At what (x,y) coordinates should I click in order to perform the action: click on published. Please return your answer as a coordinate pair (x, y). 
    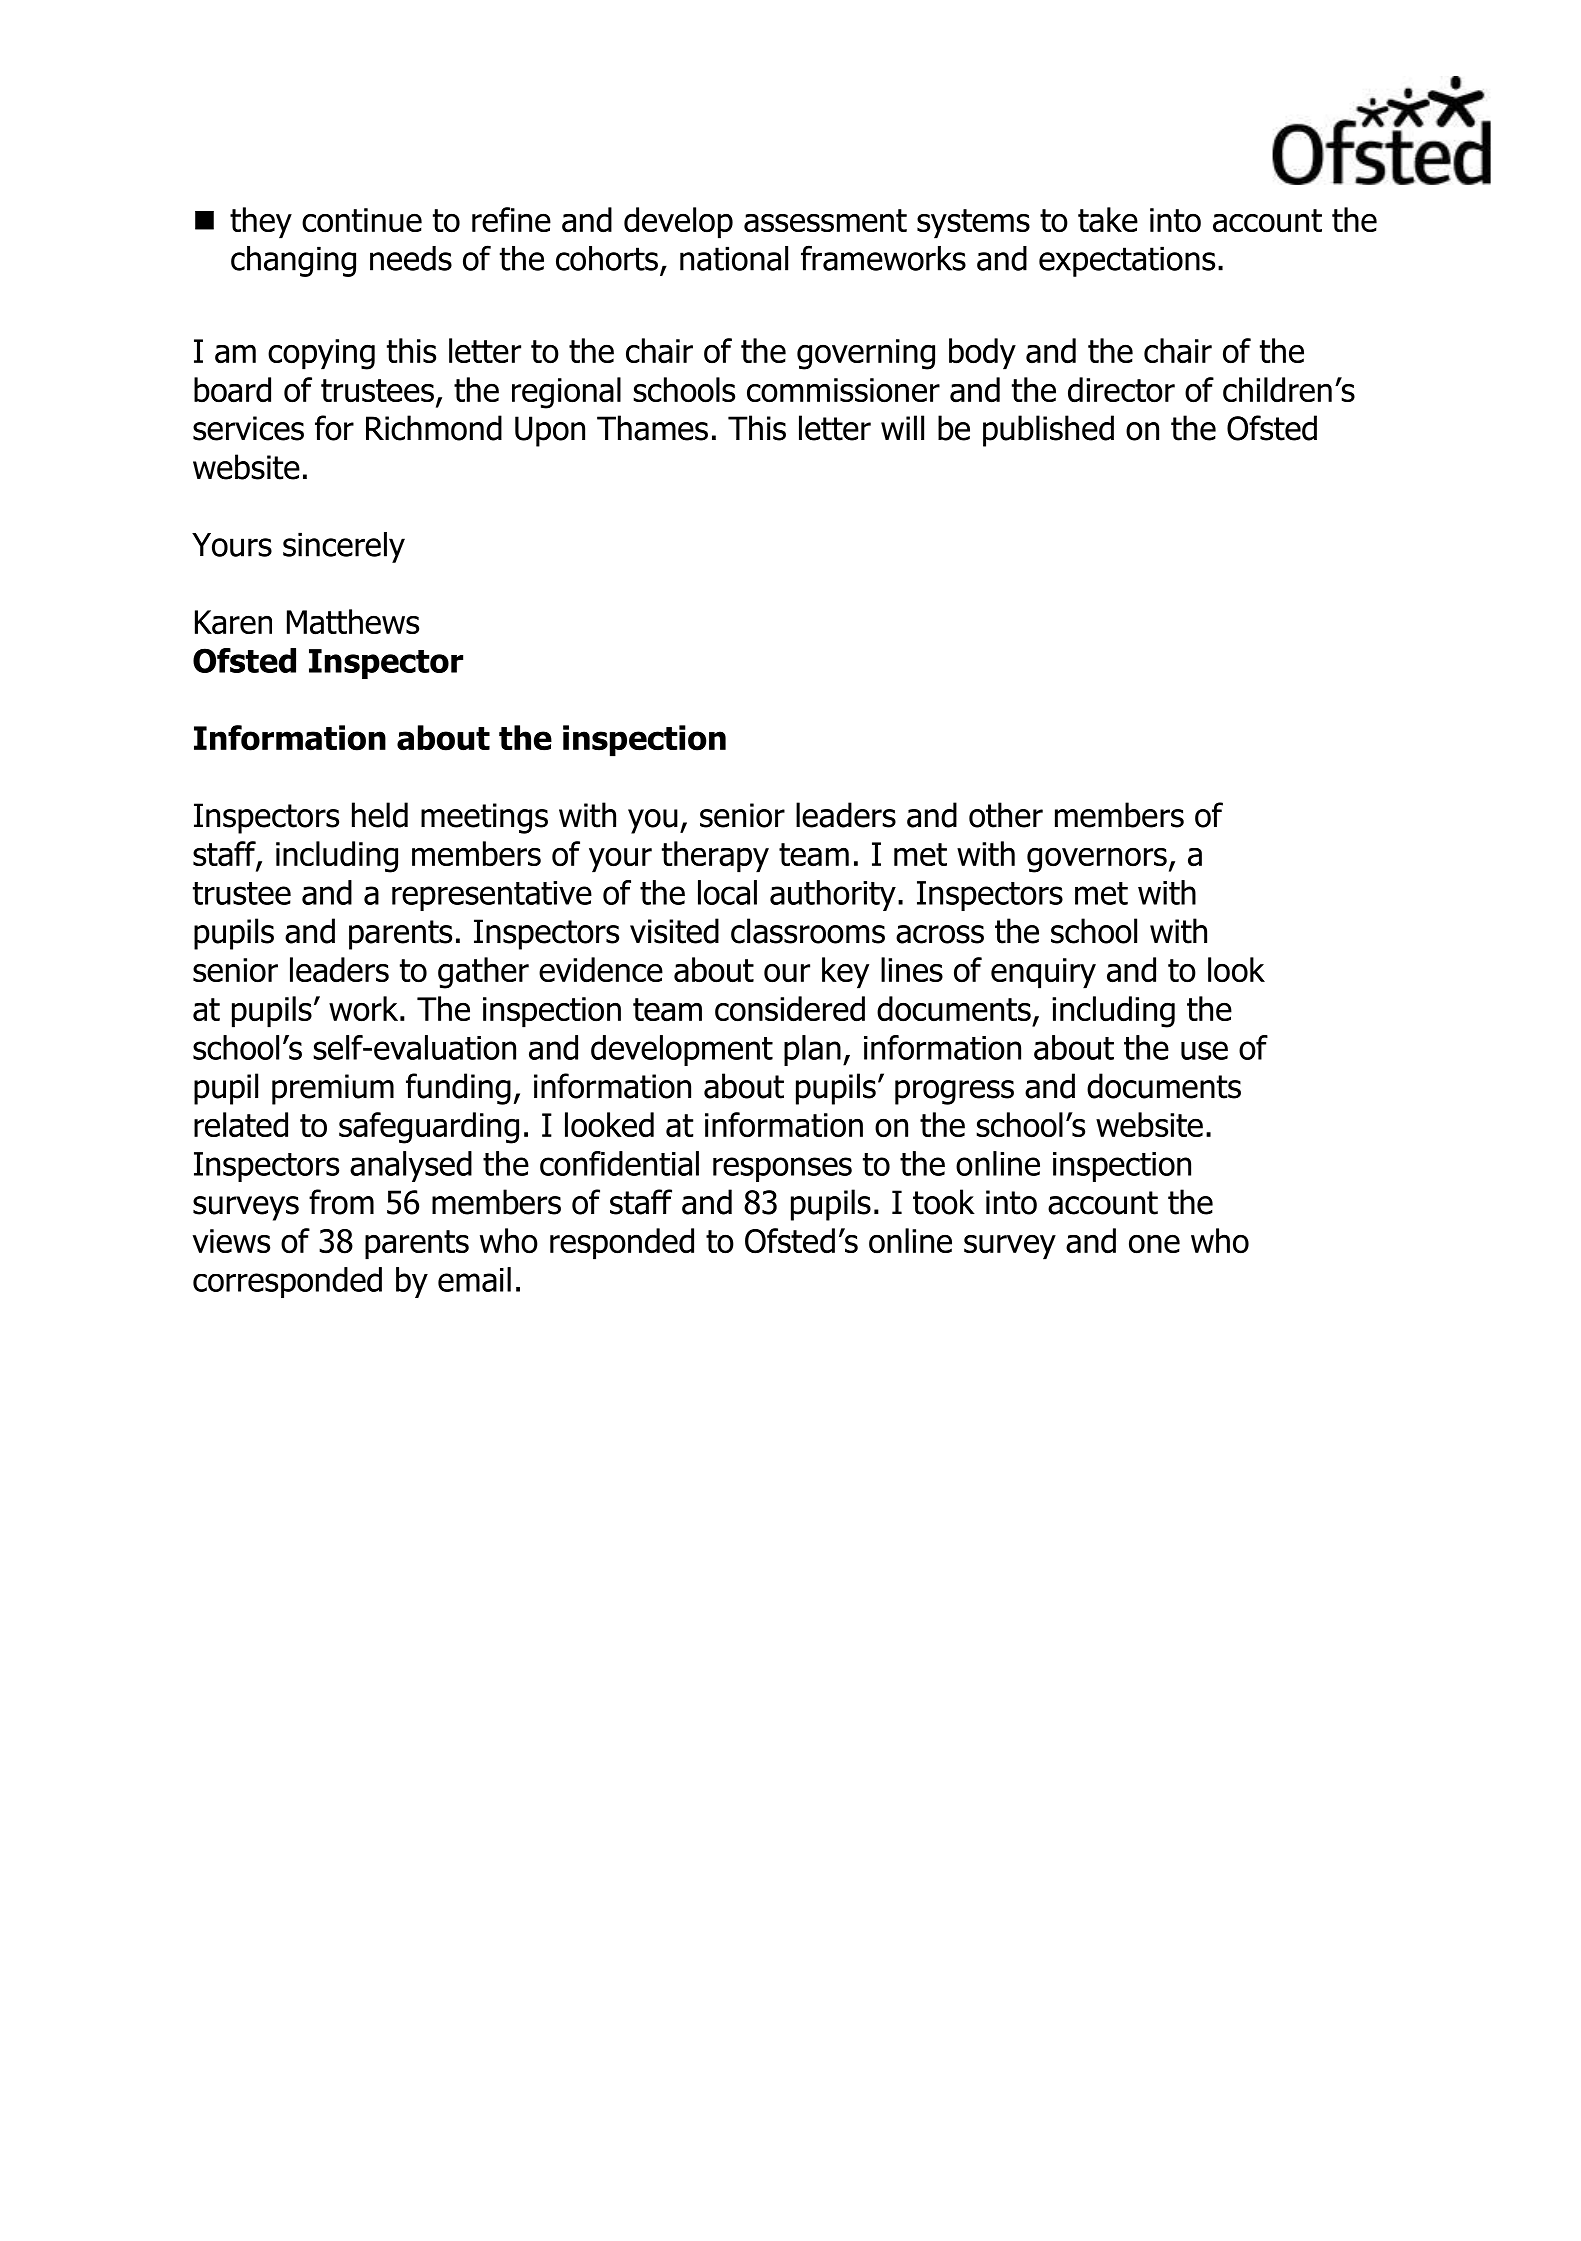
    Looking at the image, I should click on (1048, 431).
